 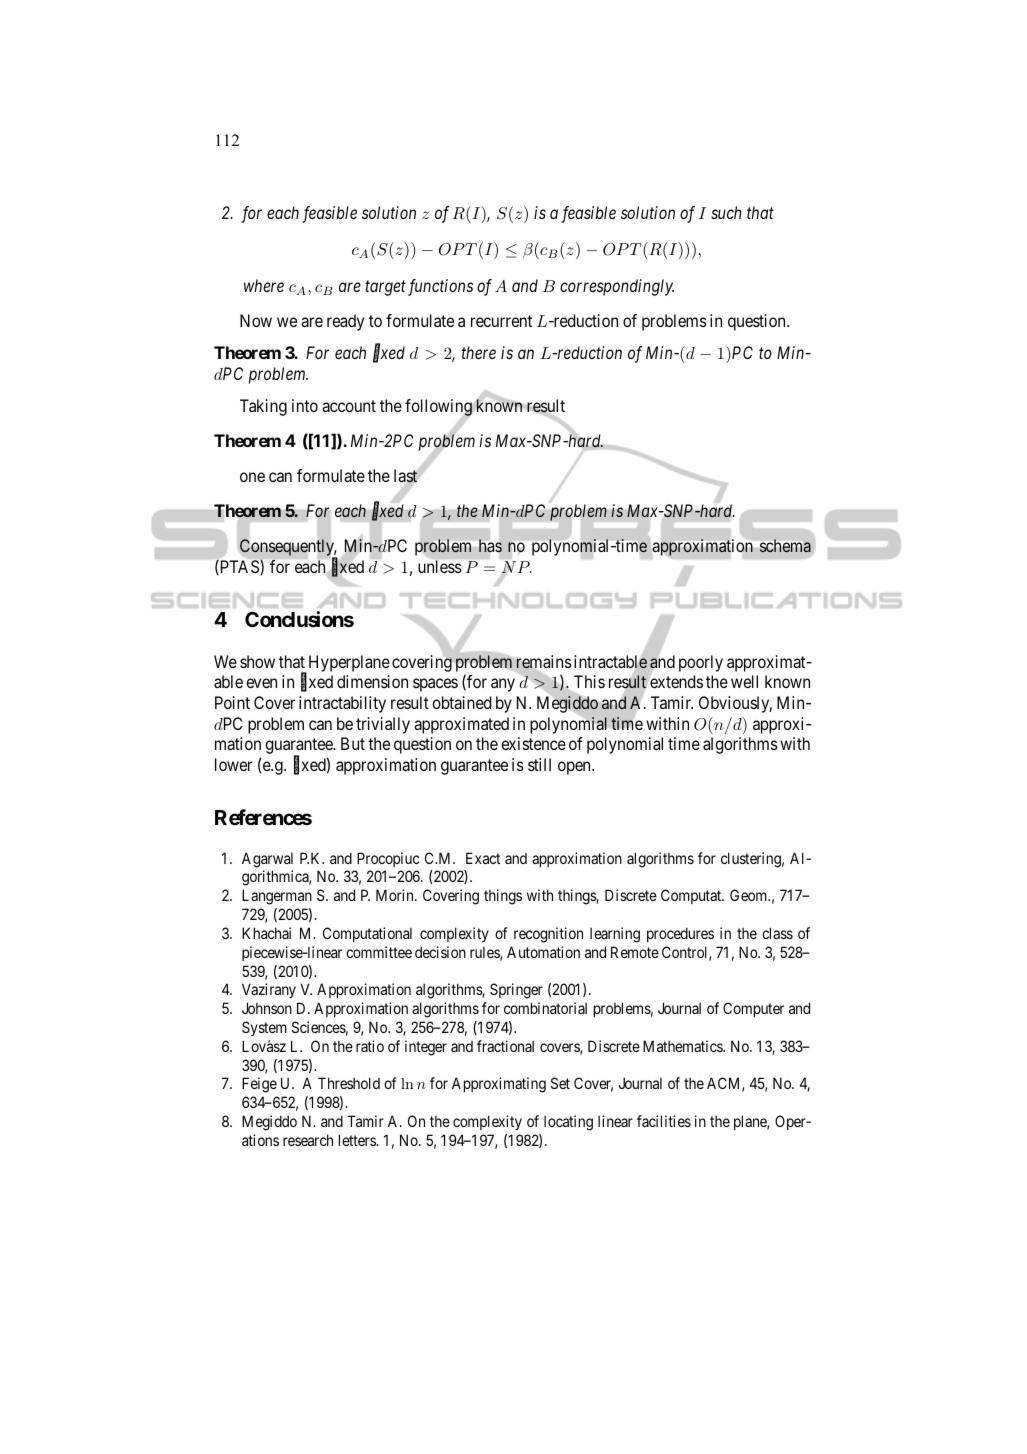 I want to click on where, so click(x=264, y=285).
